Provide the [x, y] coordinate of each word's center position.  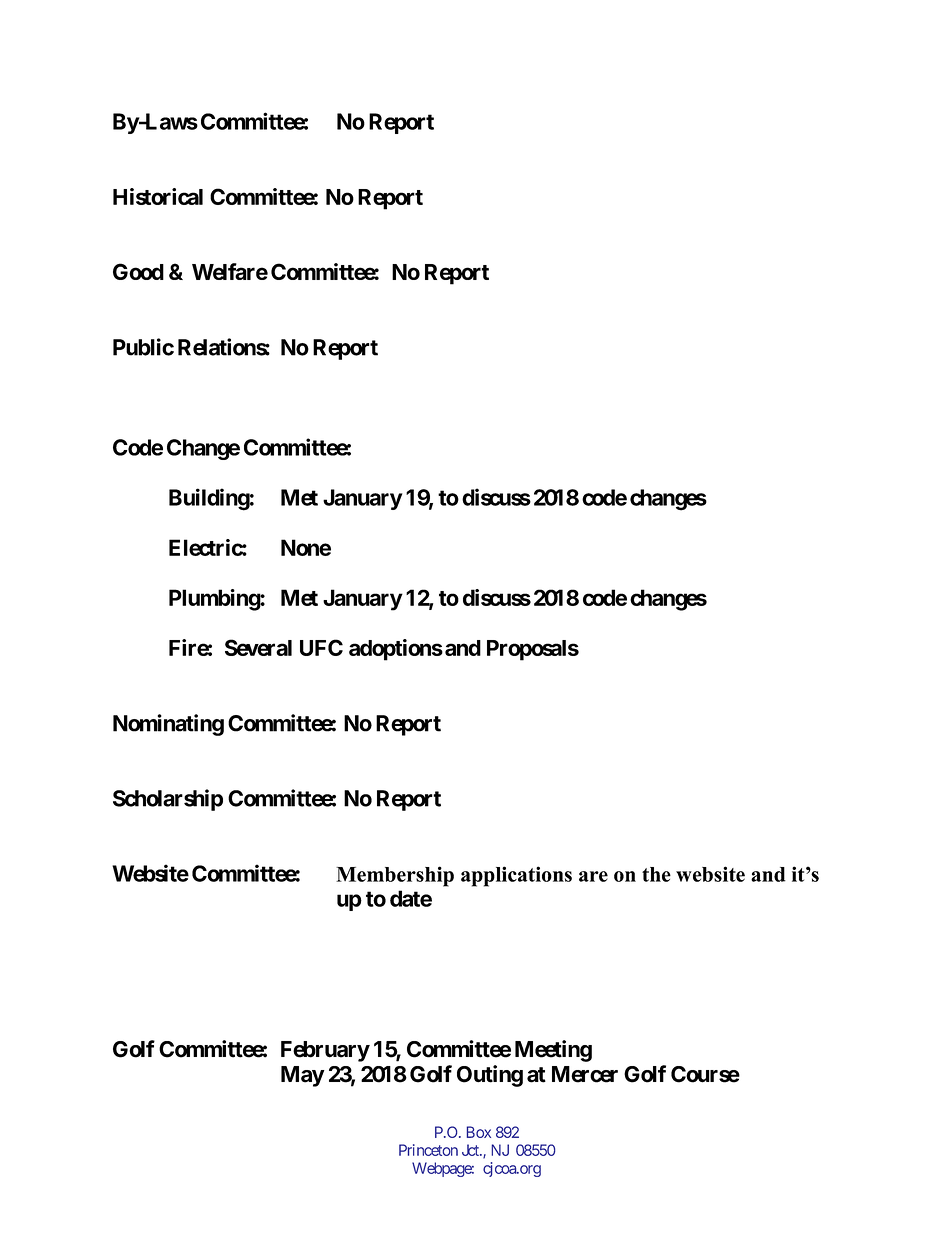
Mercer [585, 1074]
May [302, 1076]
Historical [158, 196]
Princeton [428, 1150]
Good [138, 271]
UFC [321, 647]
